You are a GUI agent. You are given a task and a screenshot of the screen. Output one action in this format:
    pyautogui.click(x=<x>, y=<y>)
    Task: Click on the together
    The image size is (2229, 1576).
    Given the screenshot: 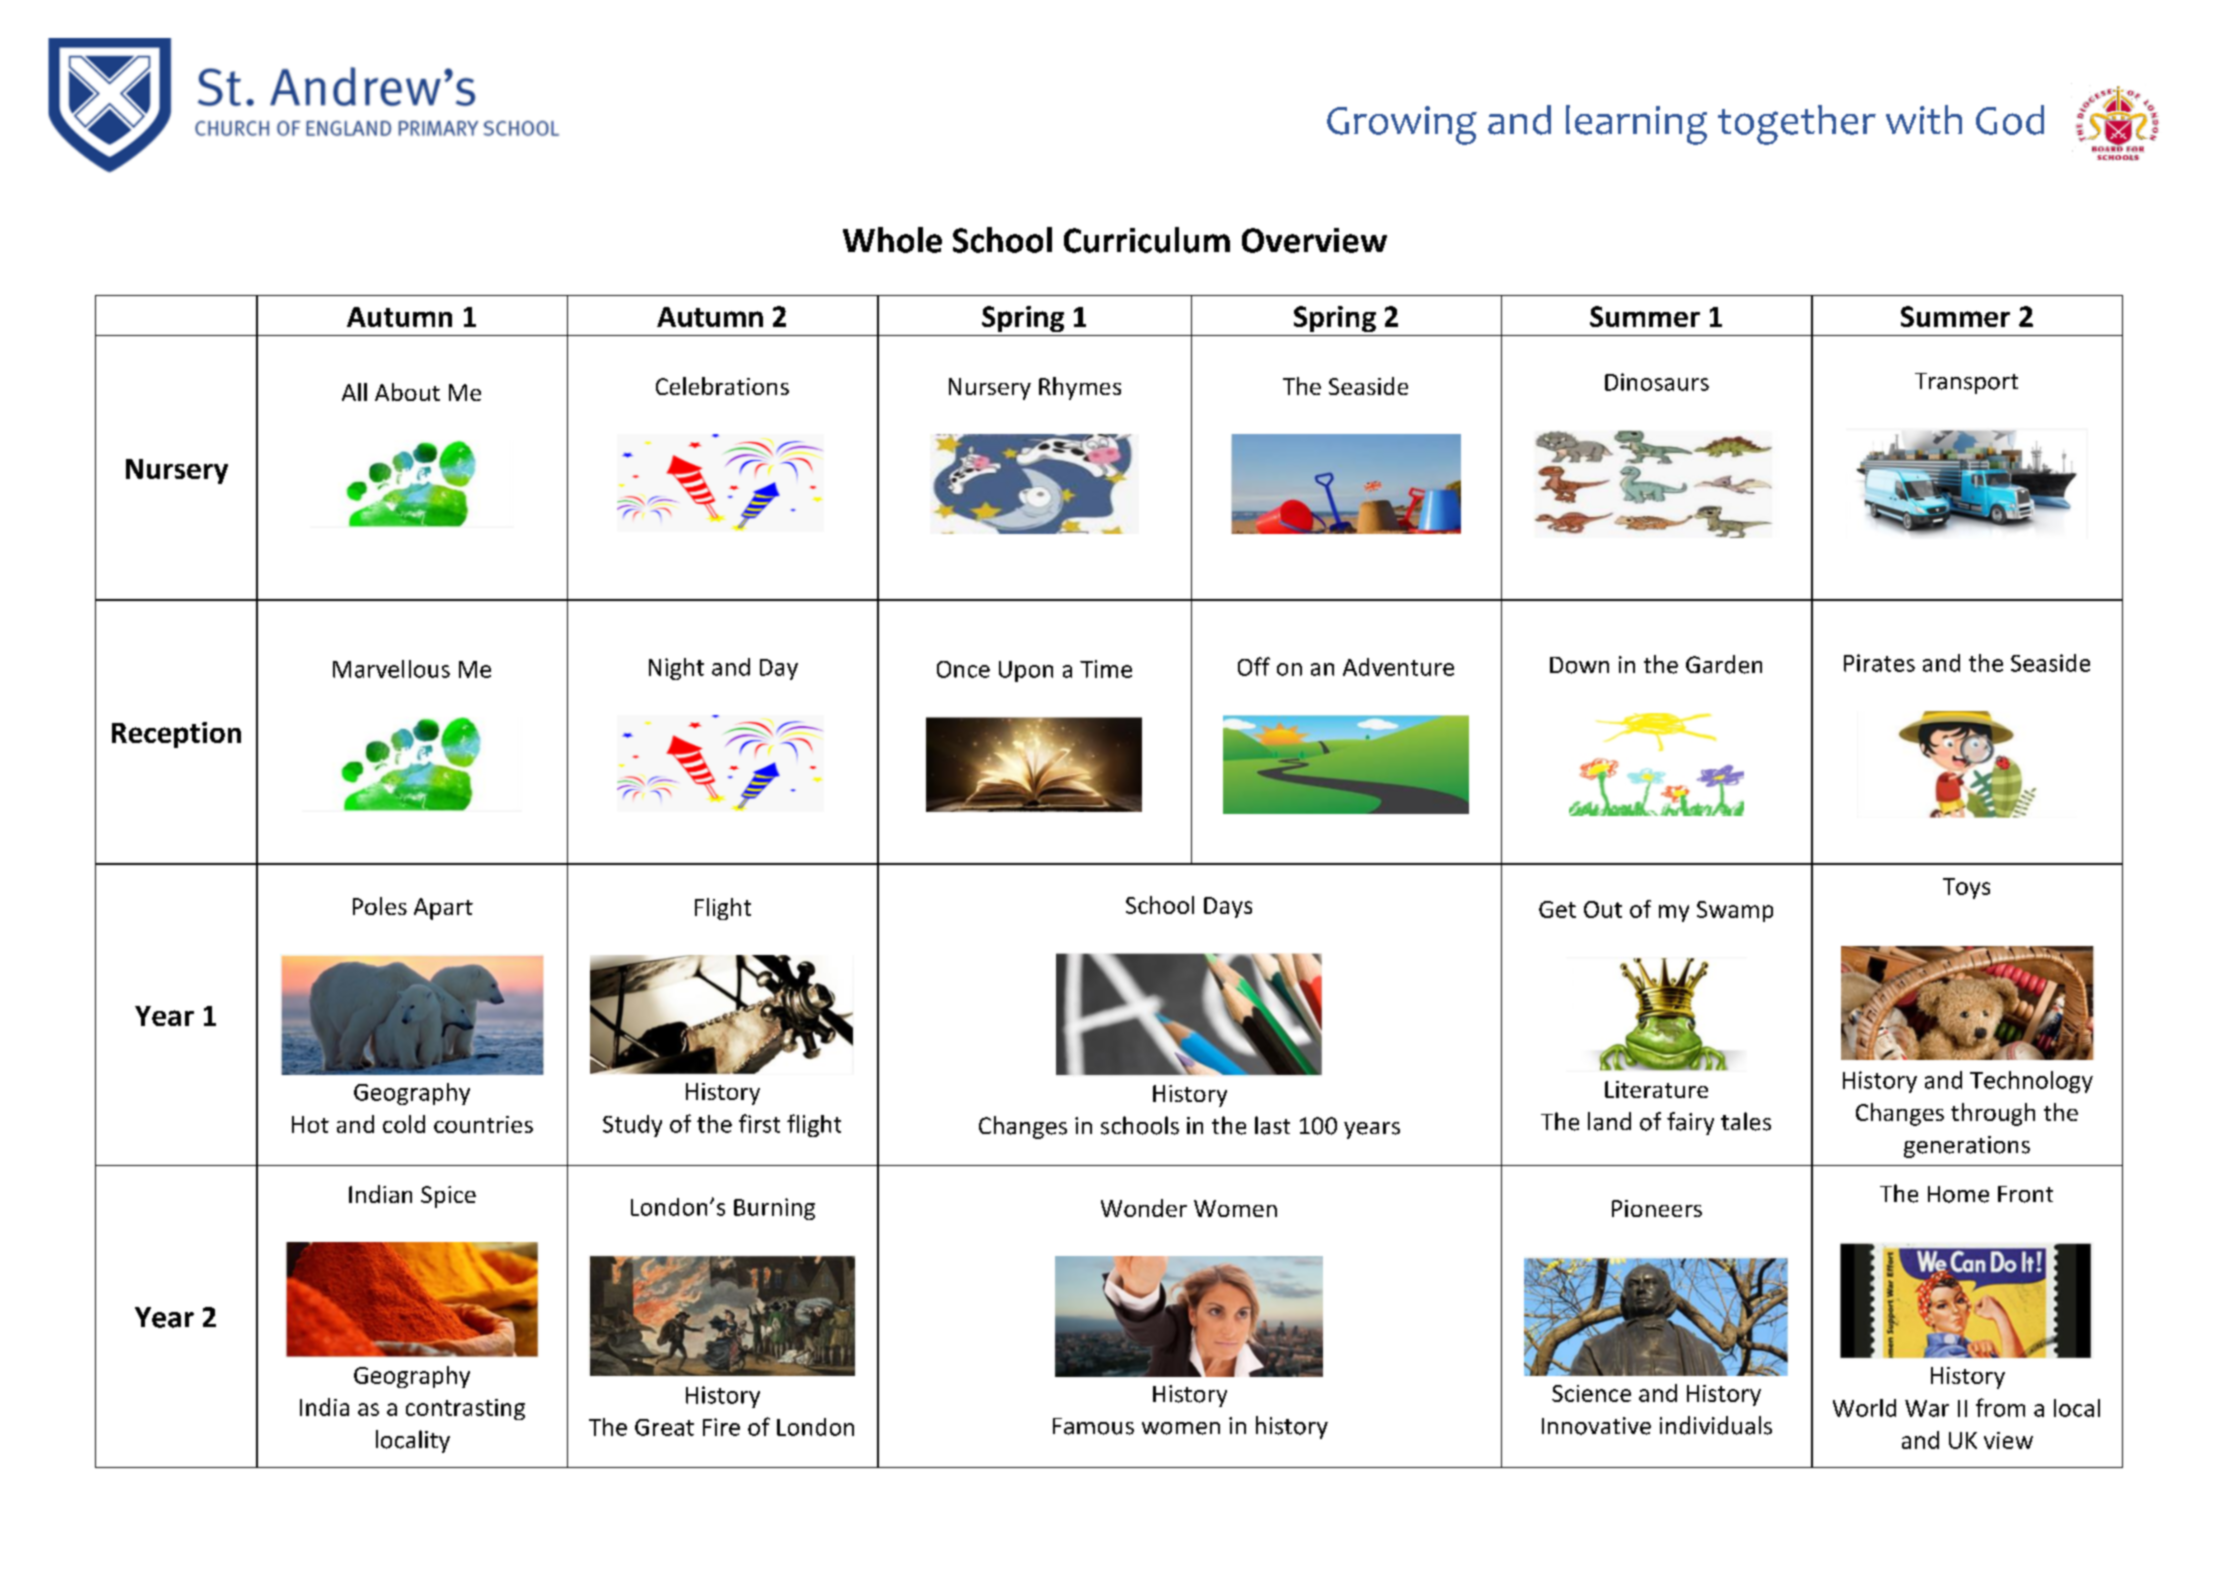 What is the action you would take?
    pyautogui.click(x=1797, y=125)
